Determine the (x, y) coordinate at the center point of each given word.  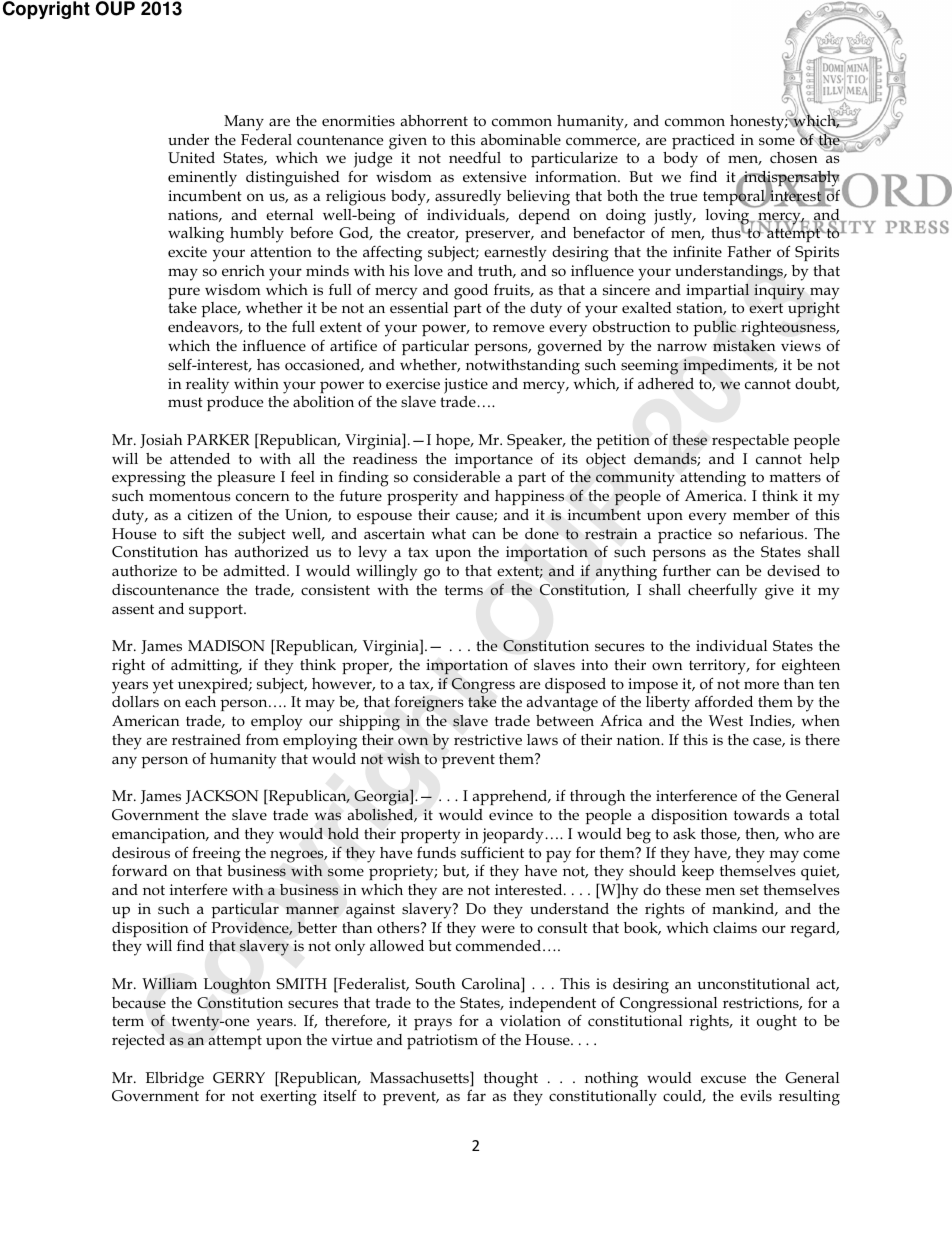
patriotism (442, 1041)
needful (475, 157)
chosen (793, 157)
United (191, 157)
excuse (723, 1079)
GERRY (239, 1077)
